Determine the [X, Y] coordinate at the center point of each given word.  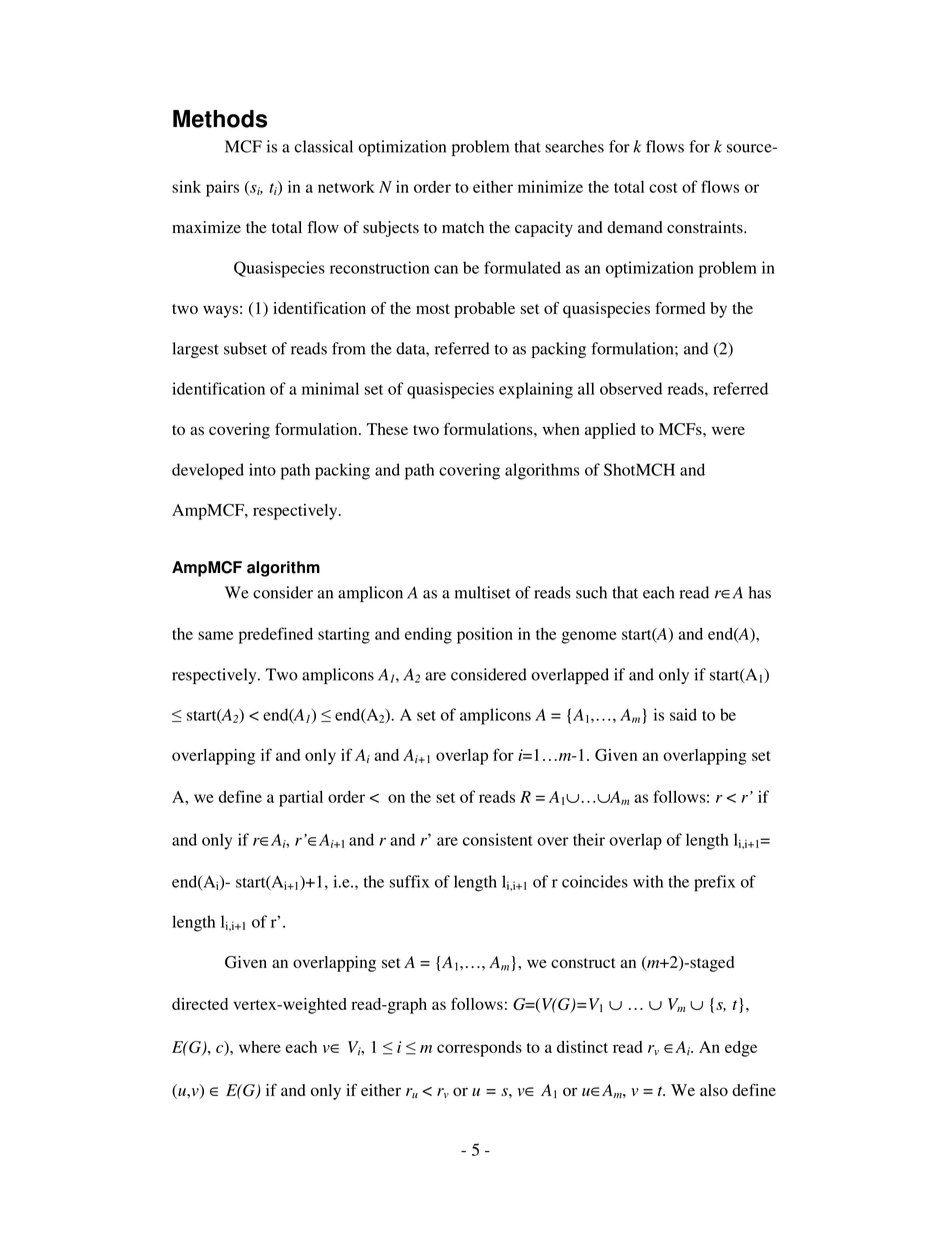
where [260, 1047]
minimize [550, 186]
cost [663, 188]
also [714, 1090]
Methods [220, 119]
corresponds [479, 1049]
